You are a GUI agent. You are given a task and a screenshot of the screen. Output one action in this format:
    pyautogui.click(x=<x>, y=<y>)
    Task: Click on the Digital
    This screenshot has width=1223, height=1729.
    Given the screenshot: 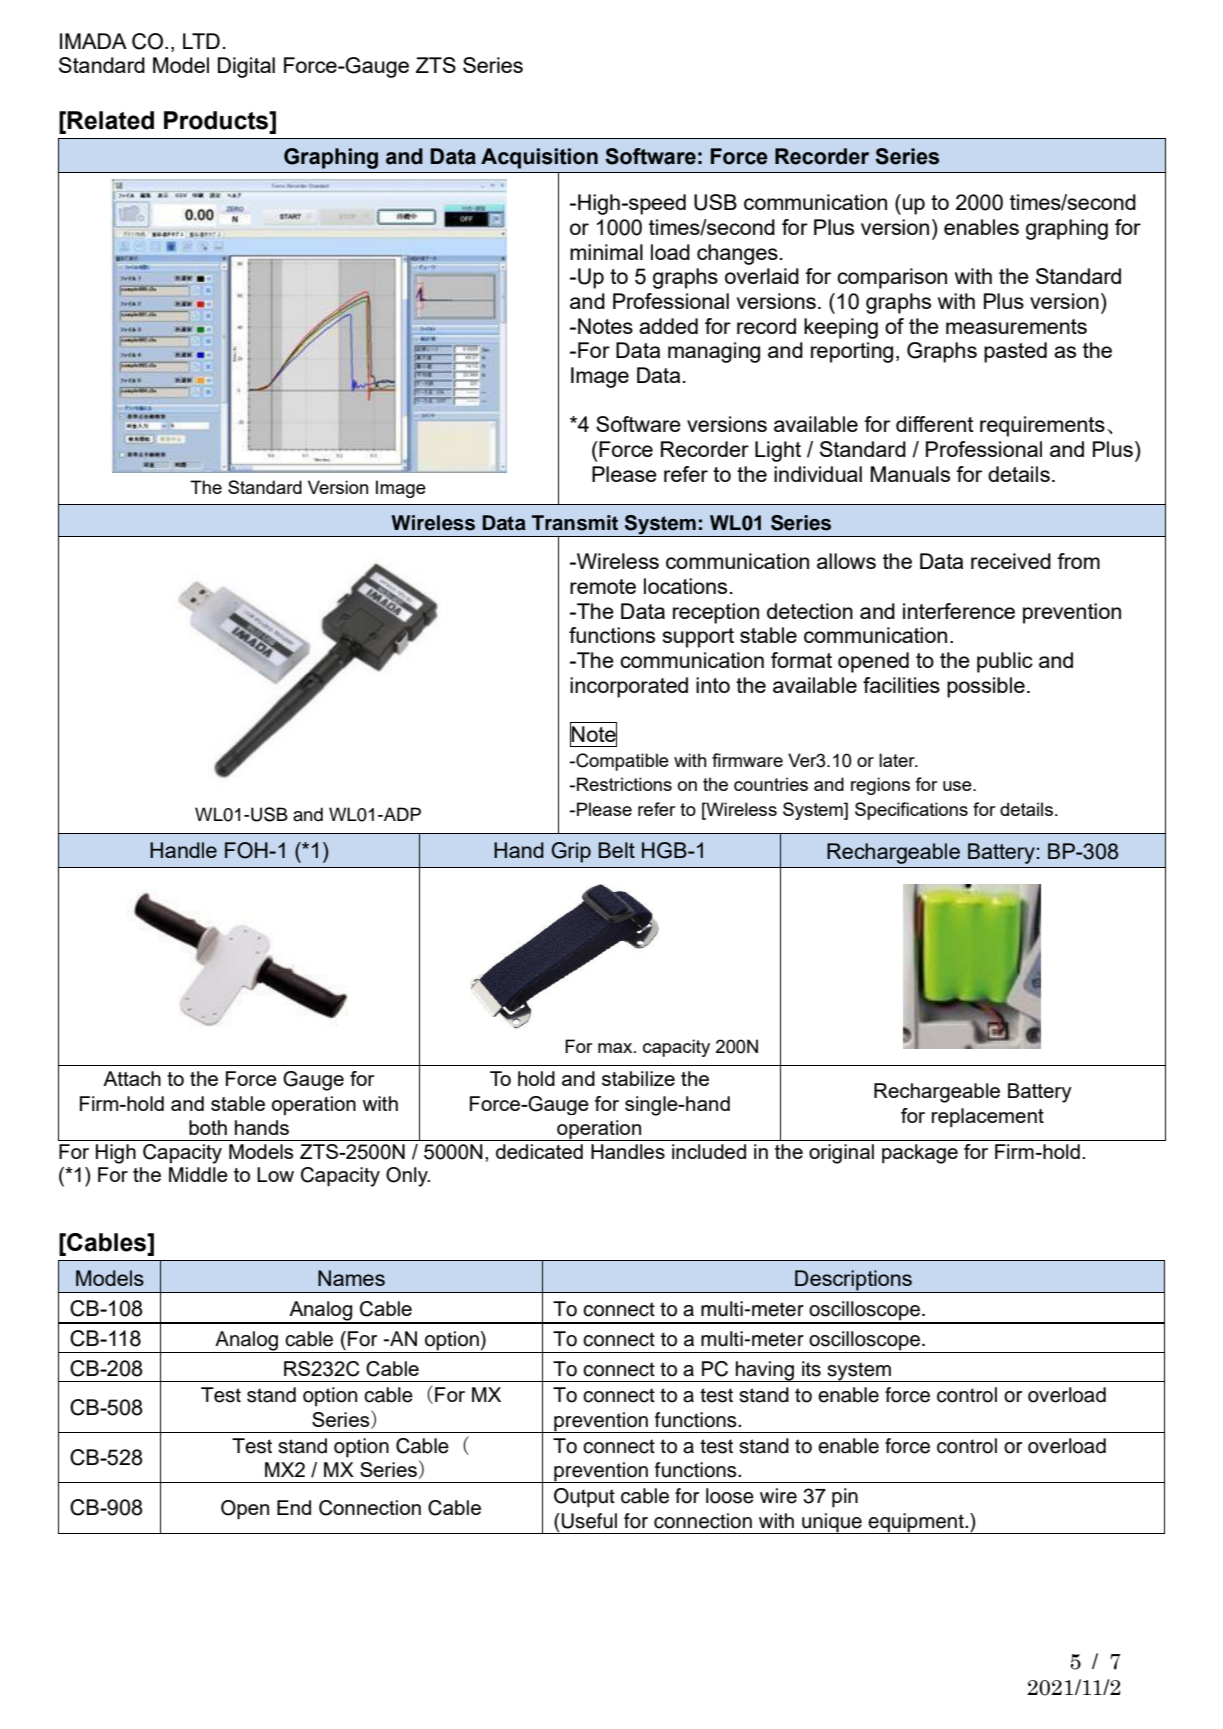 What is the action you would take?
    pyautogui.click(x=246, y=67)
